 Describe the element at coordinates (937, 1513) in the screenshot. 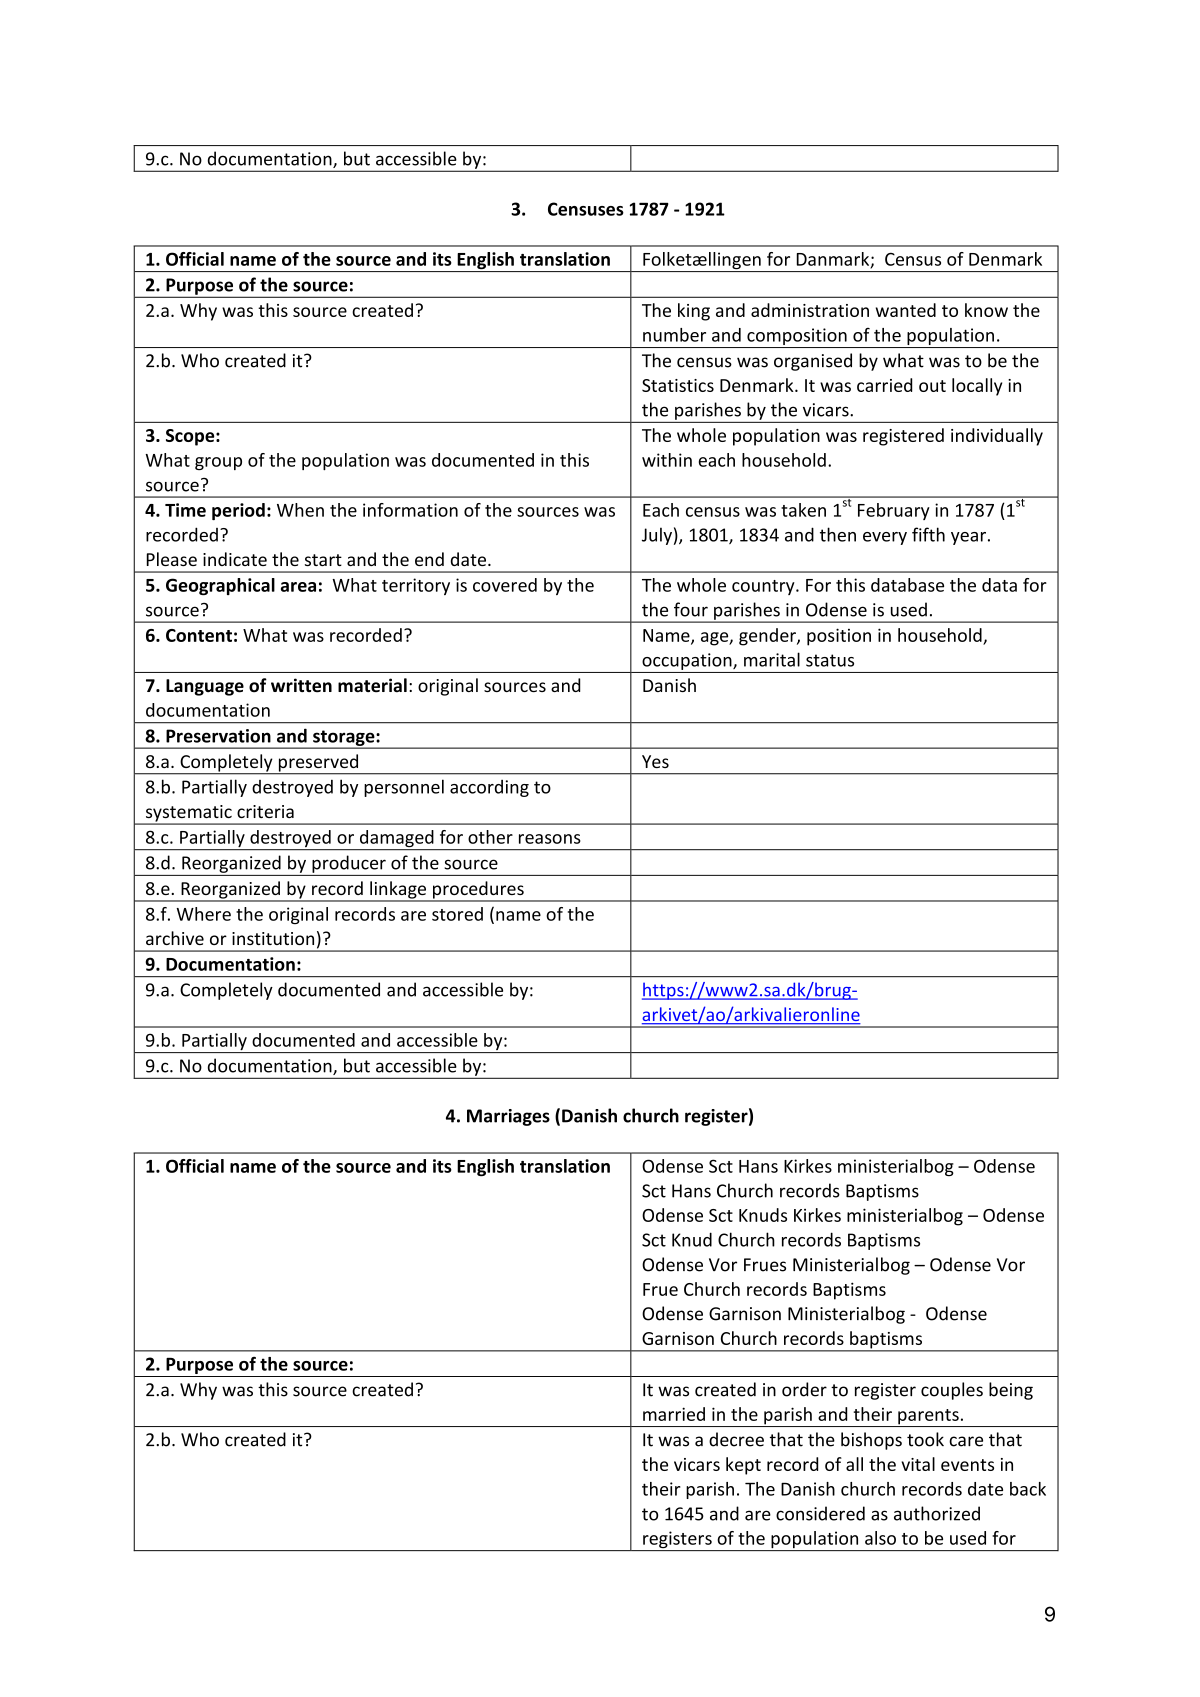

I see `authorized` at that location.
